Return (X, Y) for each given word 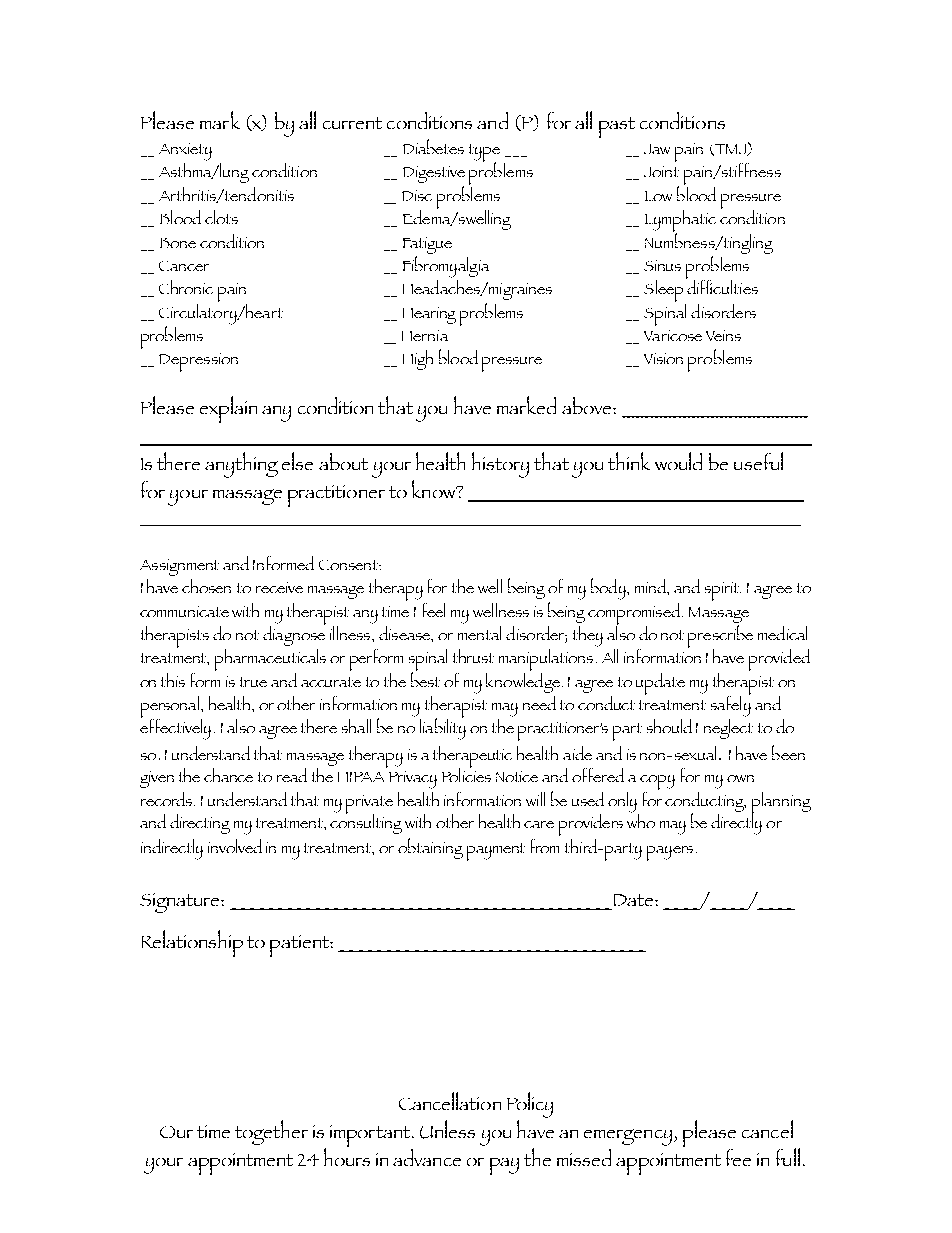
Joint (661, 171)
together (271, 1132)
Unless (447, 1129)
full (788, 1157)
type (484, 154)
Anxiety (185, 152)
